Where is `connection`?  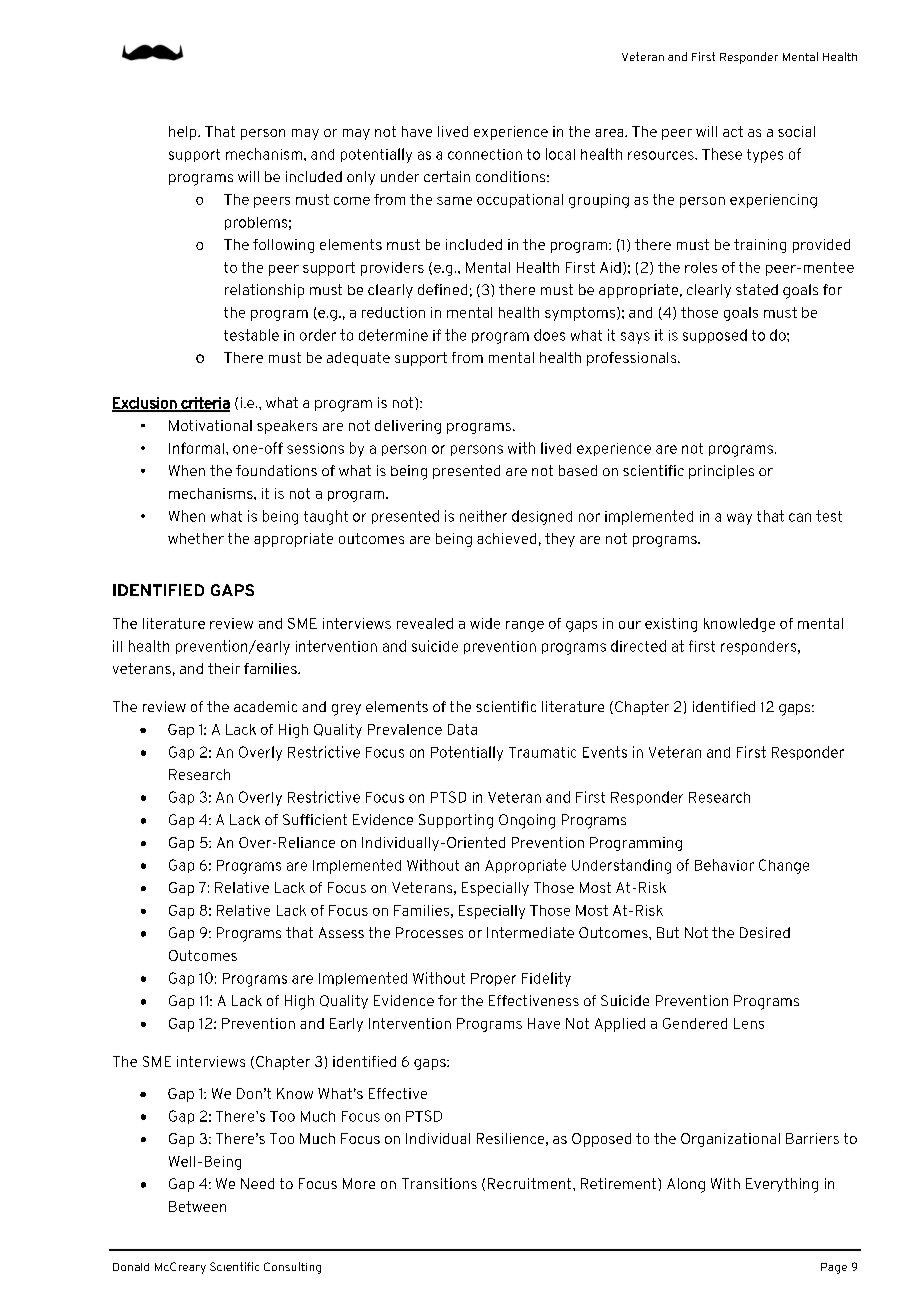 connection is located at coordinates (485, 154).
